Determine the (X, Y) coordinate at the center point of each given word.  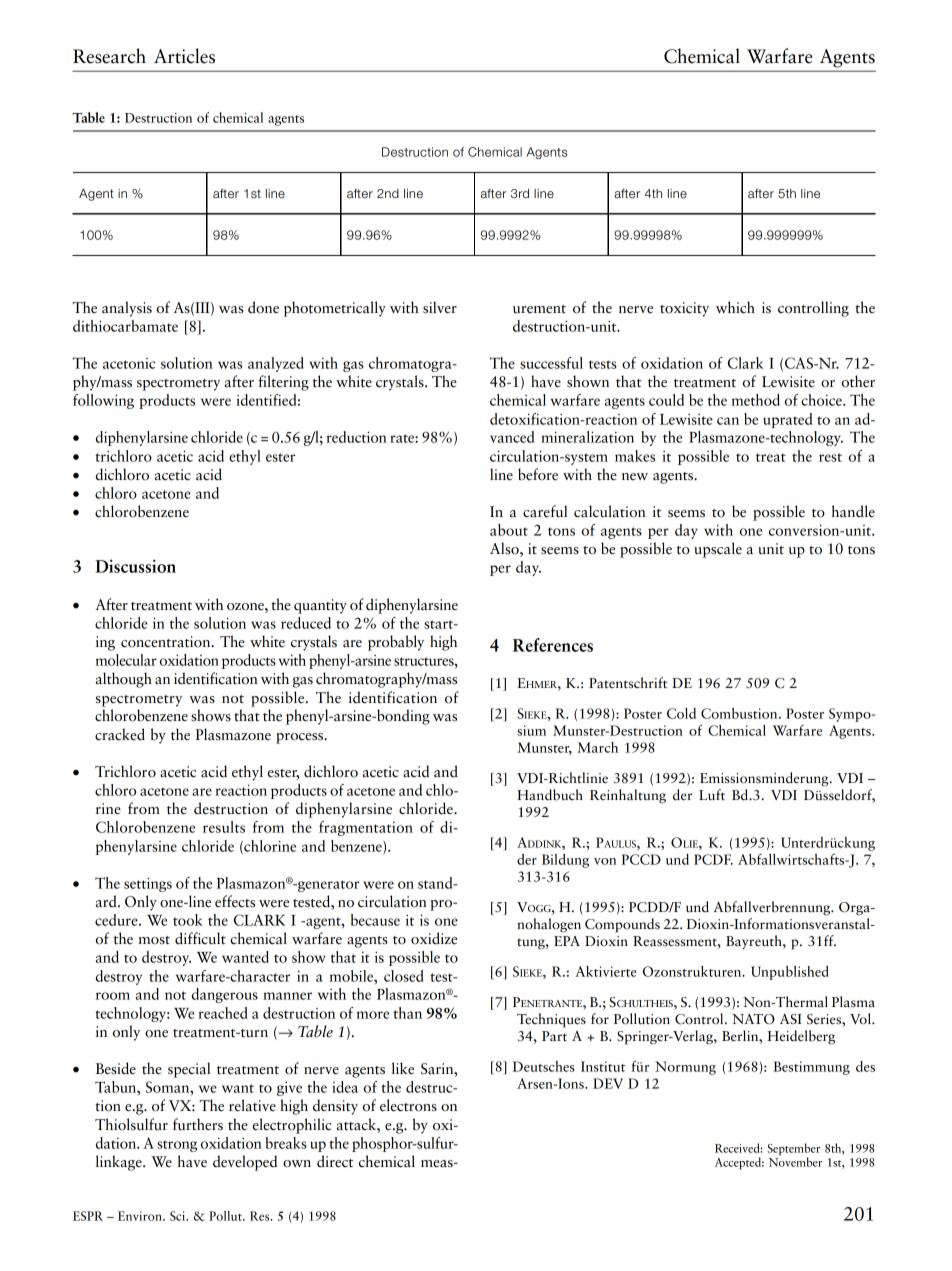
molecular (126, 660)
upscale (718, 550)
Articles (184, 56)
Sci (179, 1216)
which (735, 307)
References (553, 645)
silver (440, 307)
